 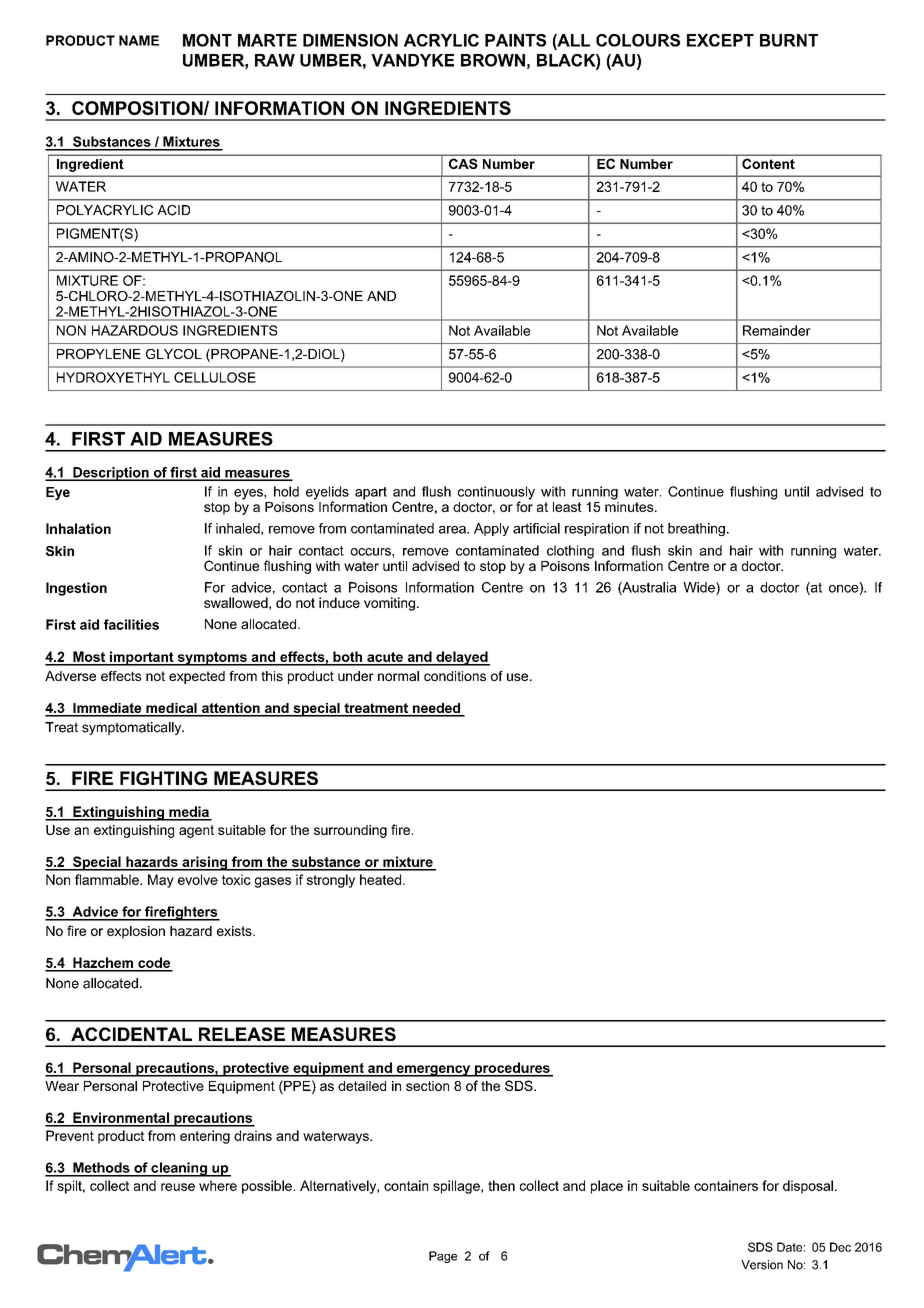 What do you see at coordinates (178, 1187) in the document?
I see `reuse` at bounding box center [178, 1187].
